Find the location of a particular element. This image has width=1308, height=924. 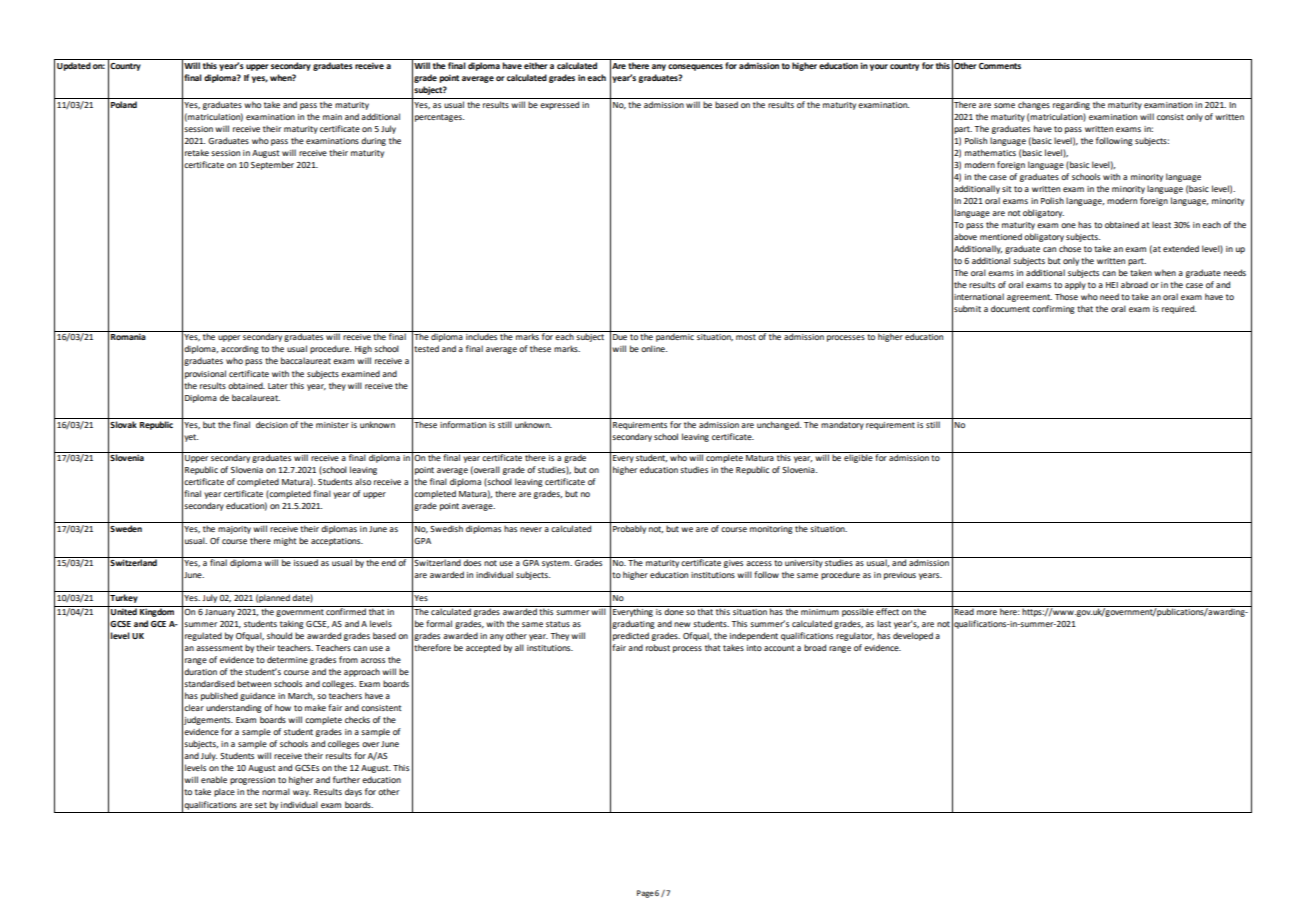

consequences is located at coordinates (695, 67).
